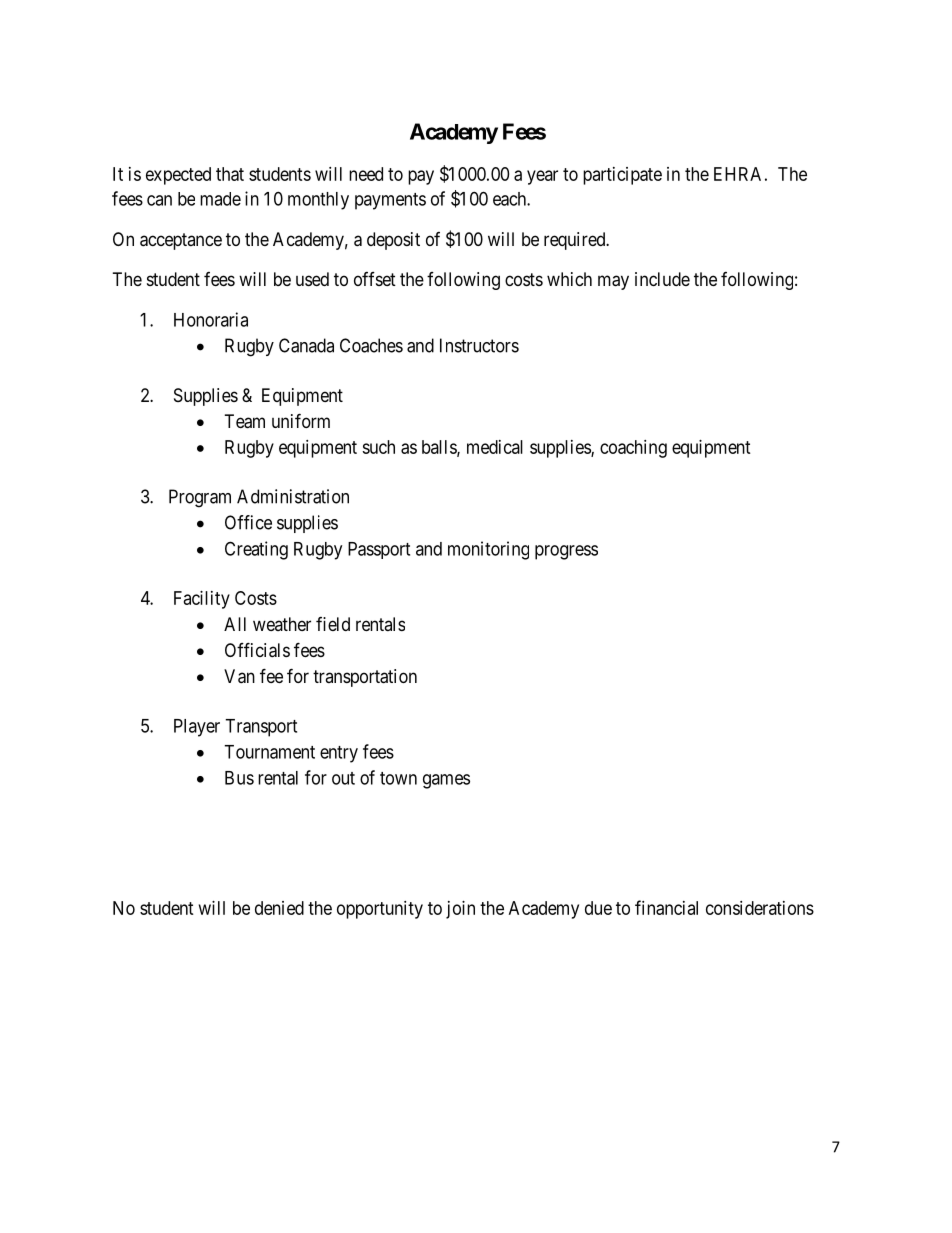 The width and height of the image is (952, 1233). Describe the element at coordinates (542, 177) in the image. I see `year` at that location.
